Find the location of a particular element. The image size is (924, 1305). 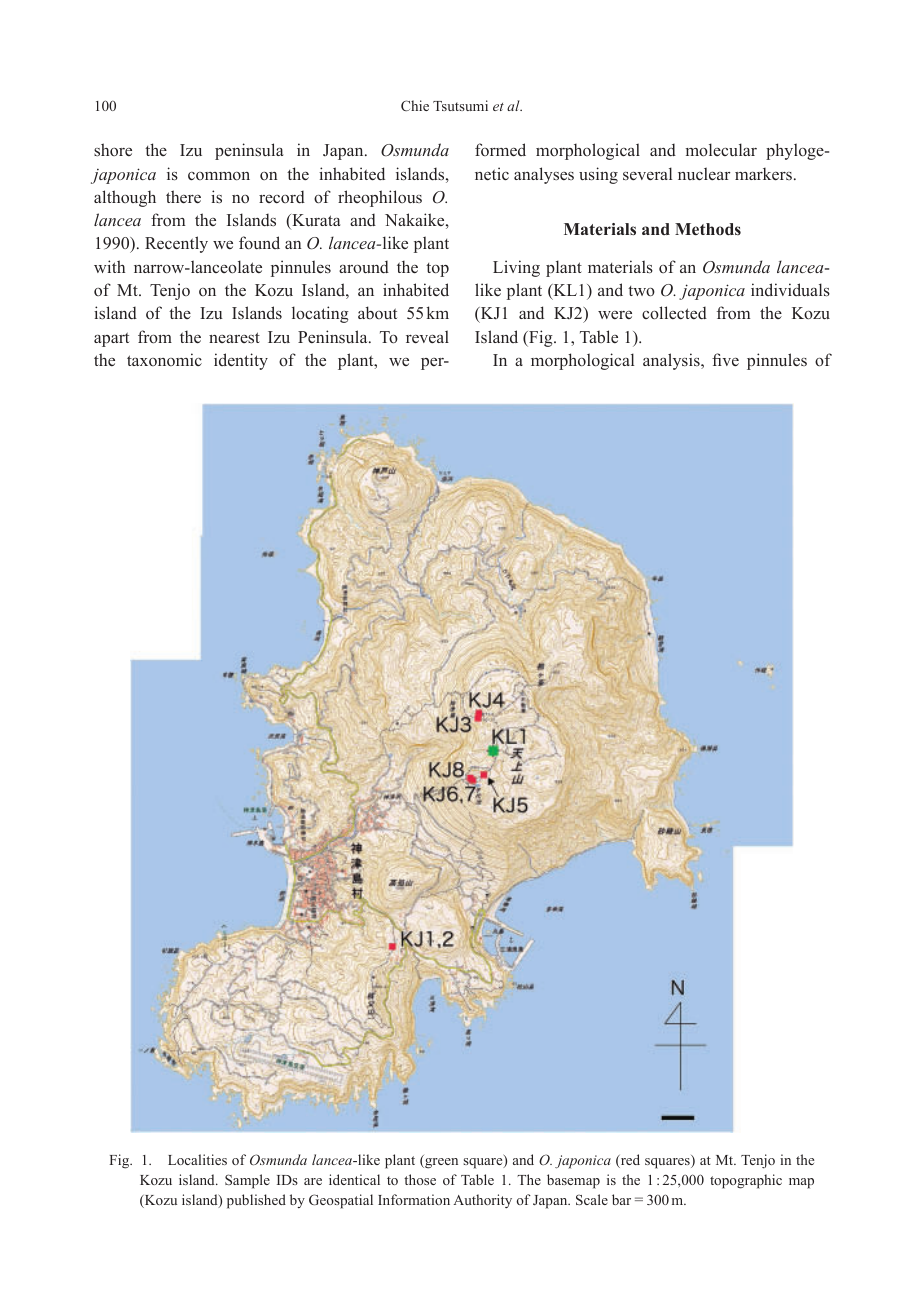

reveal is located at coordinates (427, 336).
